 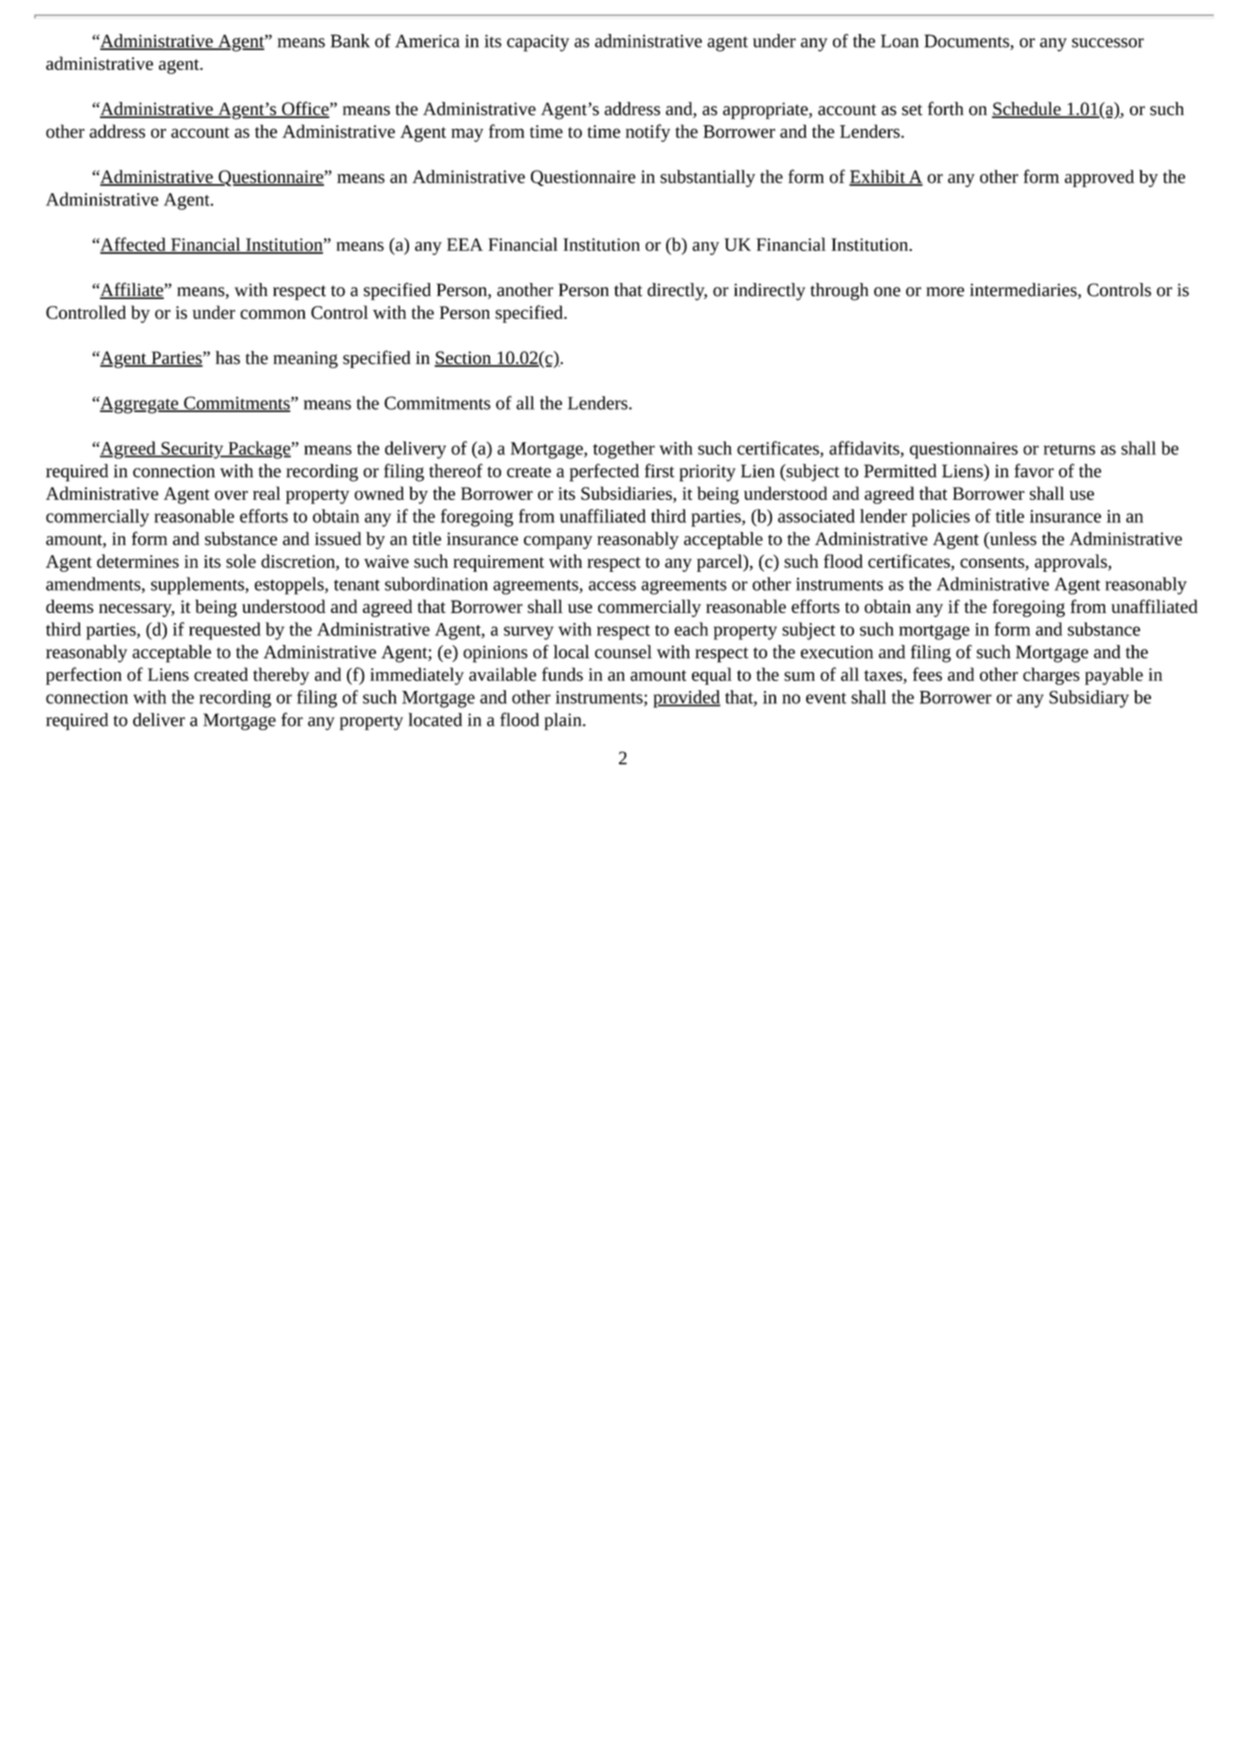 I want to click on policies, so click(x=941, y=518).
